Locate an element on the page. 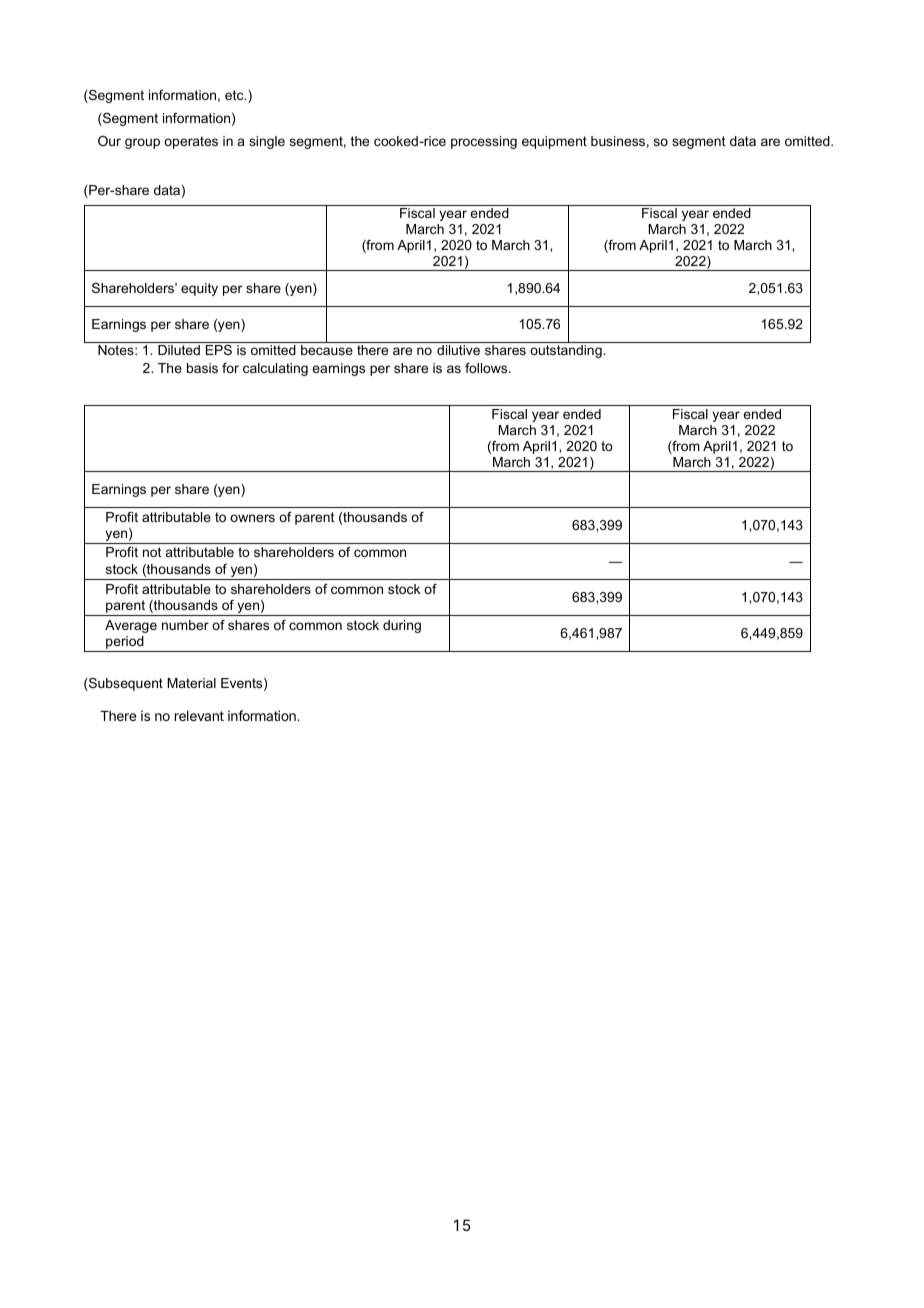 This image has height=1308, width=924. processing is located at coordinates (484, 142).
